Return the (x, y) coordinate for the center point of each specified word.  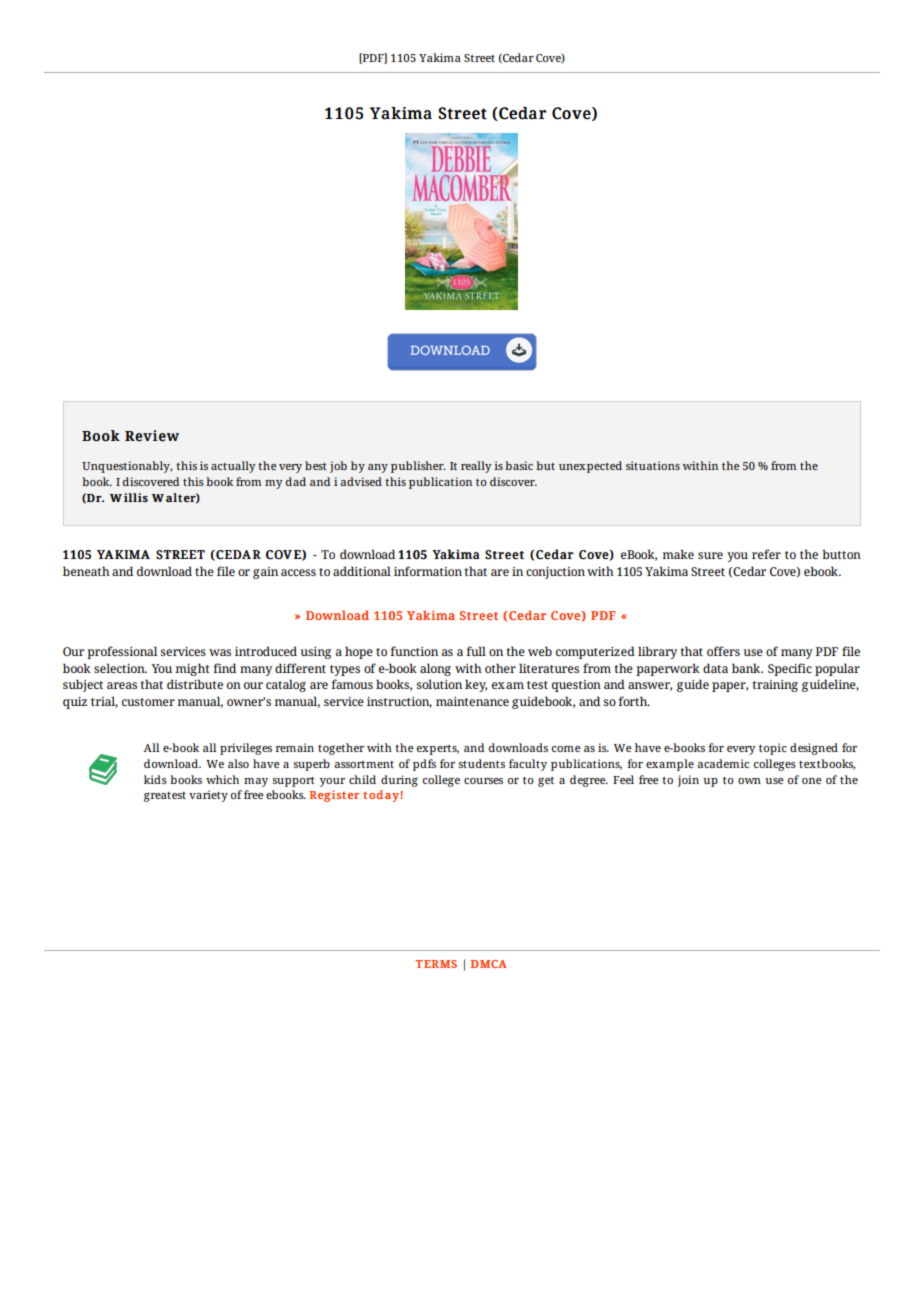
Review (152, 436)
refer (766, 554)
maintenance (472, 701)
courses (483, 781)
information (428, 571)
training (775, 686)
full (476, 651)
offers (723, 651)
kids (155, 779)
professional (122, 652)
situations (653, 465)
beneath (86, 571)
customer (148, 702)
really (476, 467)
